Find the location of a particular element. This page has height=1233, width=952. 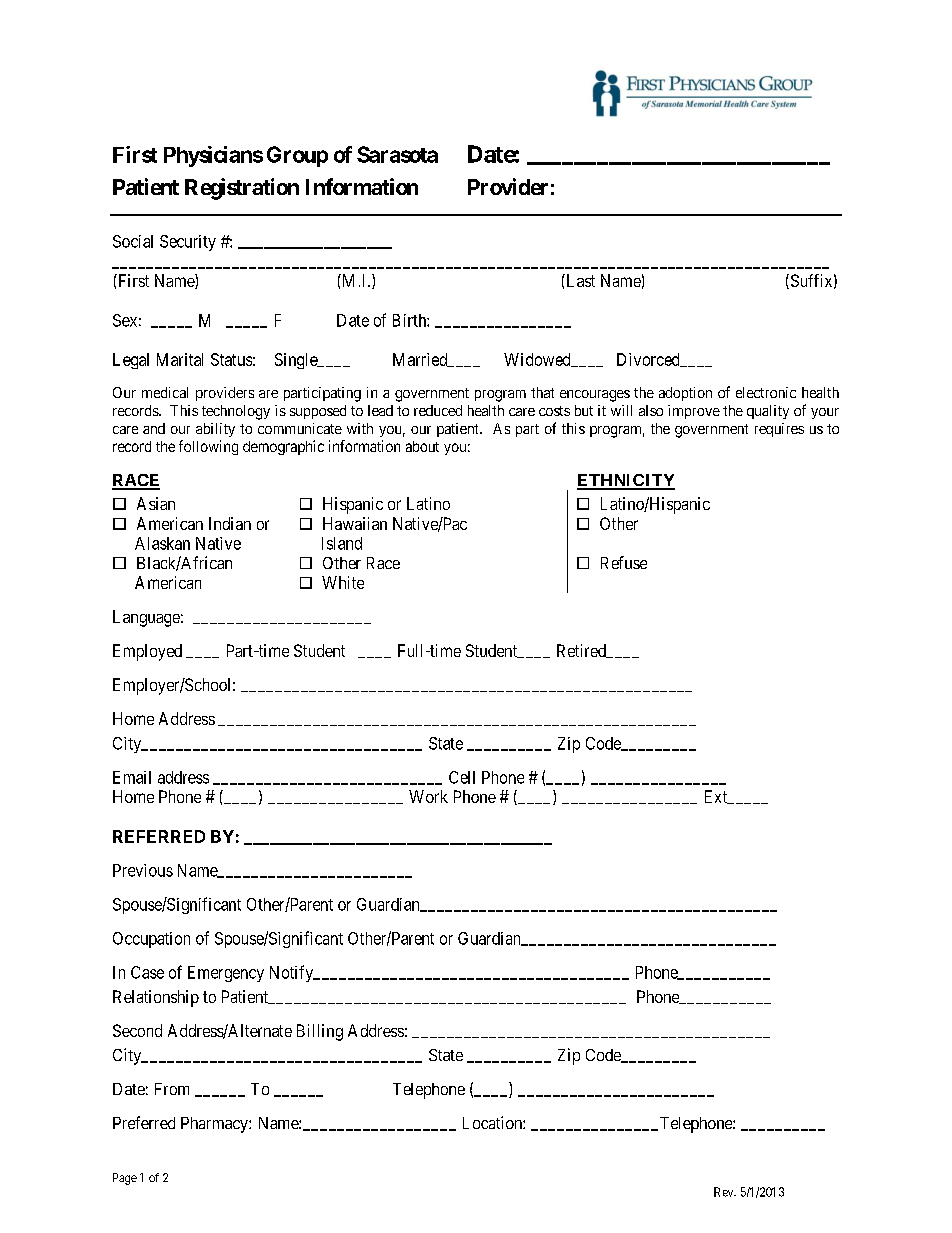

Employed is located at coordinates (147, 652).
